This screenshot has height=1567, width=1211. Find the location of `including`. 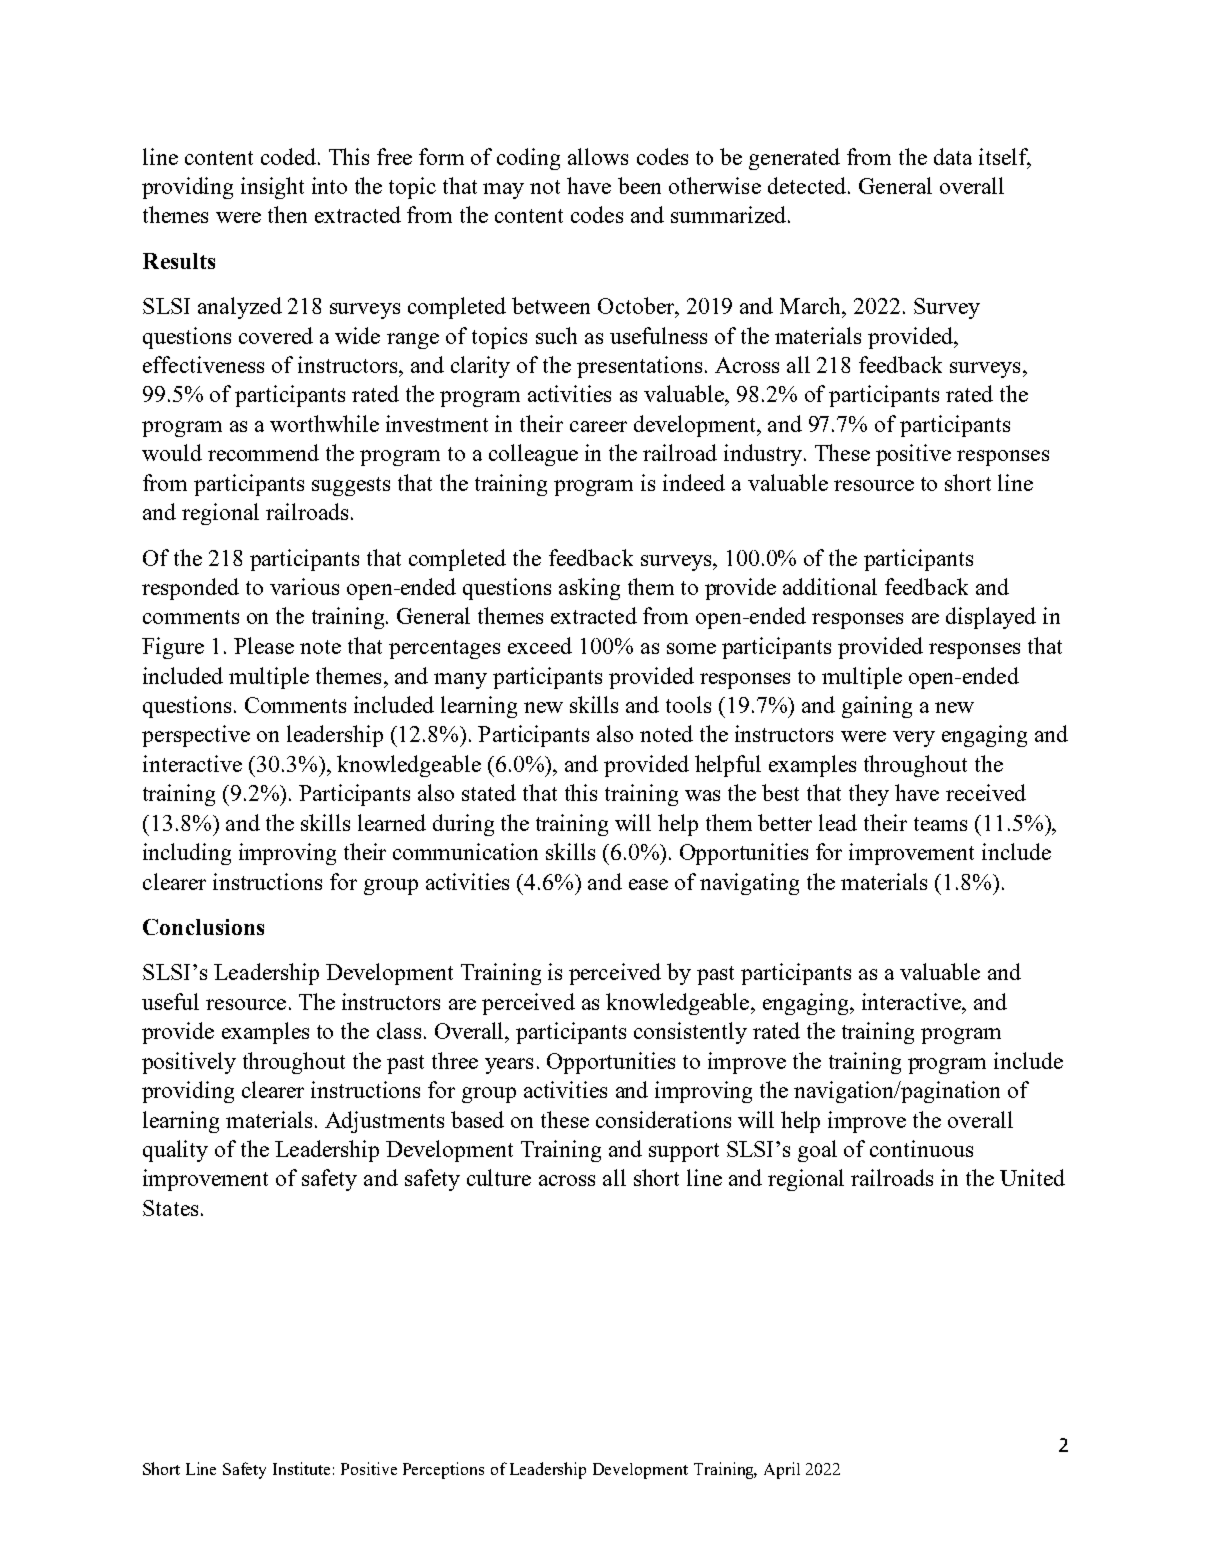

including is located at coordinates (187, 854).
